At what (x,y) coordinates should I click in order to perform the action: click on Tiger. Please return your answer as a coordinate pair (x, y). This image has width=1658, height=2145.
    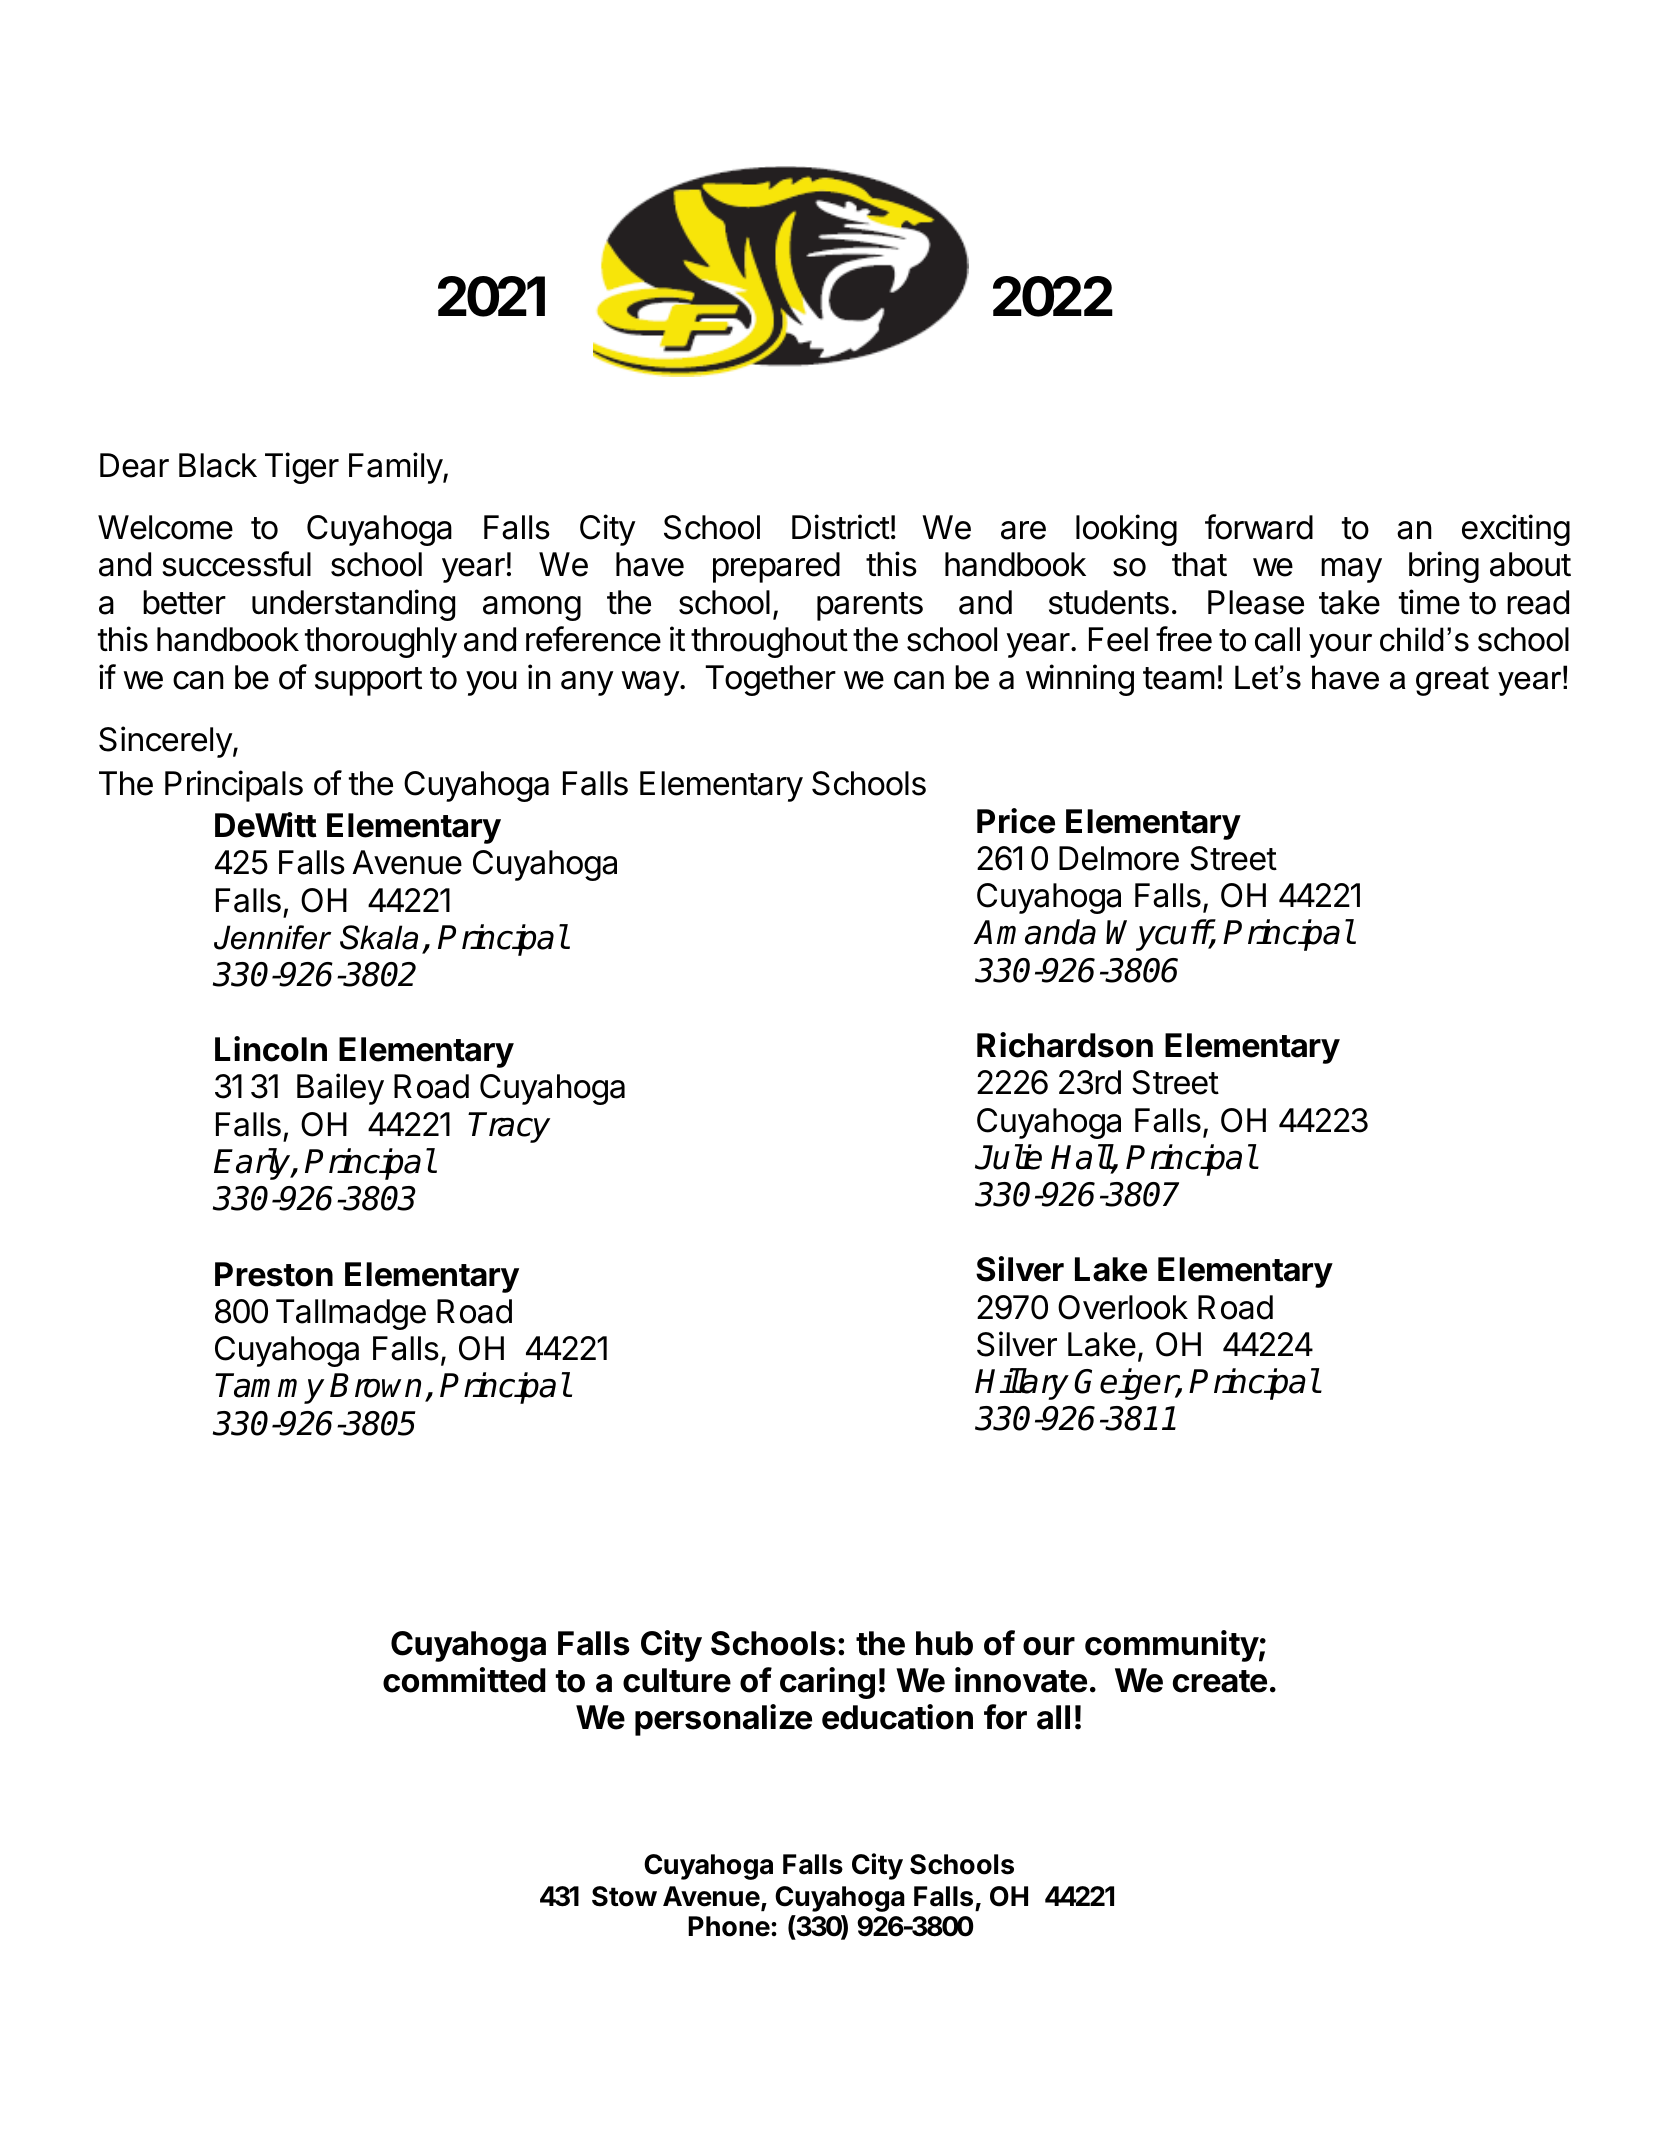
    Looking at the image, I should click on (302, 468).
